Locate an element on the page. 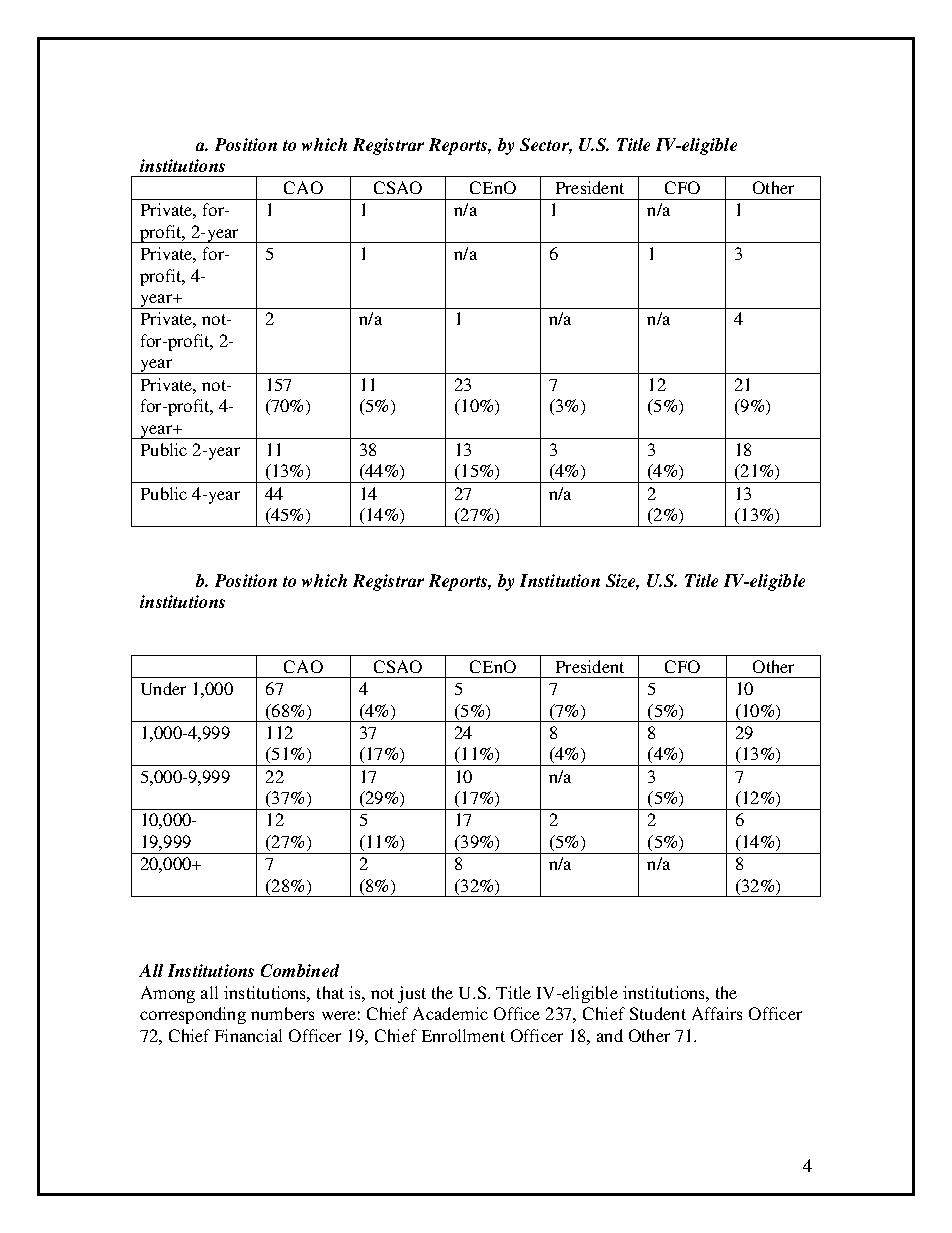 The image size is (952, 1233). Under is located at coordinates (163, 688).
